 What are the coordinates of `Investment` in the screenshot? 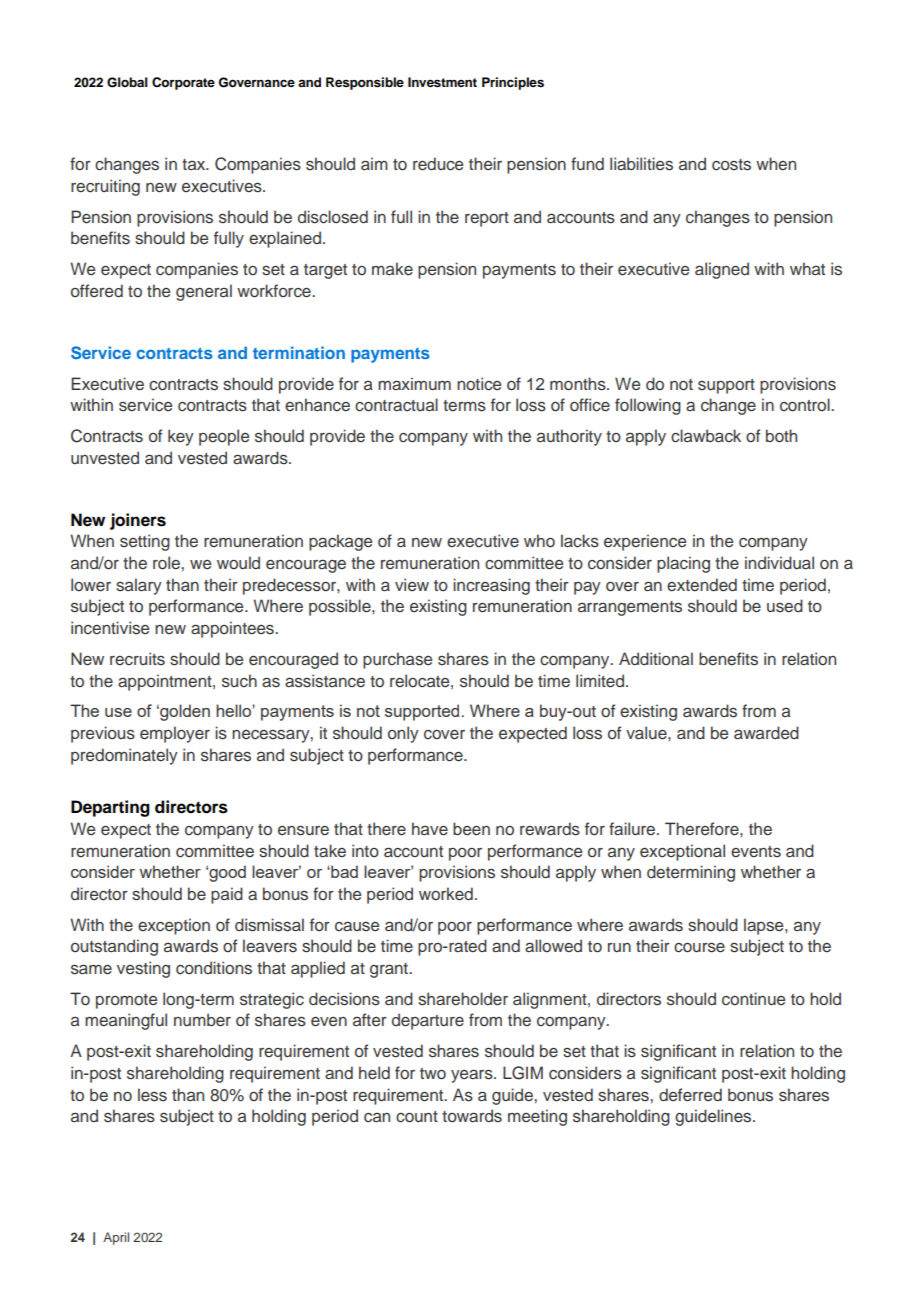 It's located at (442, 82).
